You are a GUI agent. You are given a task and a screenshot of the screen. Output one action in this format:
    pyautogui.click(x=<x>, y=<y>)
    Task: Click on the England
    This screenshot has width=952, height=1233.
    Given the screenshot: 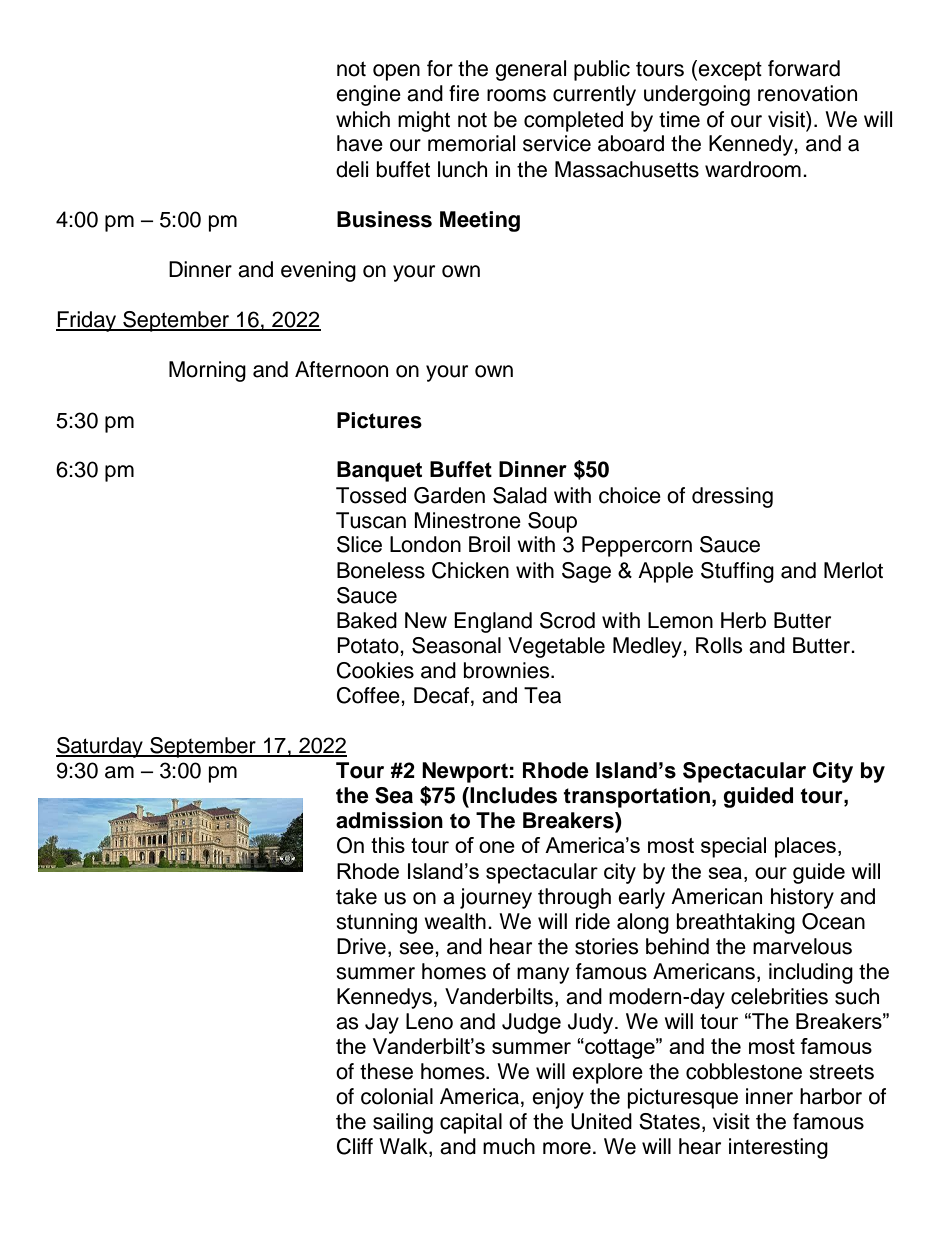 What is the action you would take?
    pyautogui.click(x=493, y=622)
